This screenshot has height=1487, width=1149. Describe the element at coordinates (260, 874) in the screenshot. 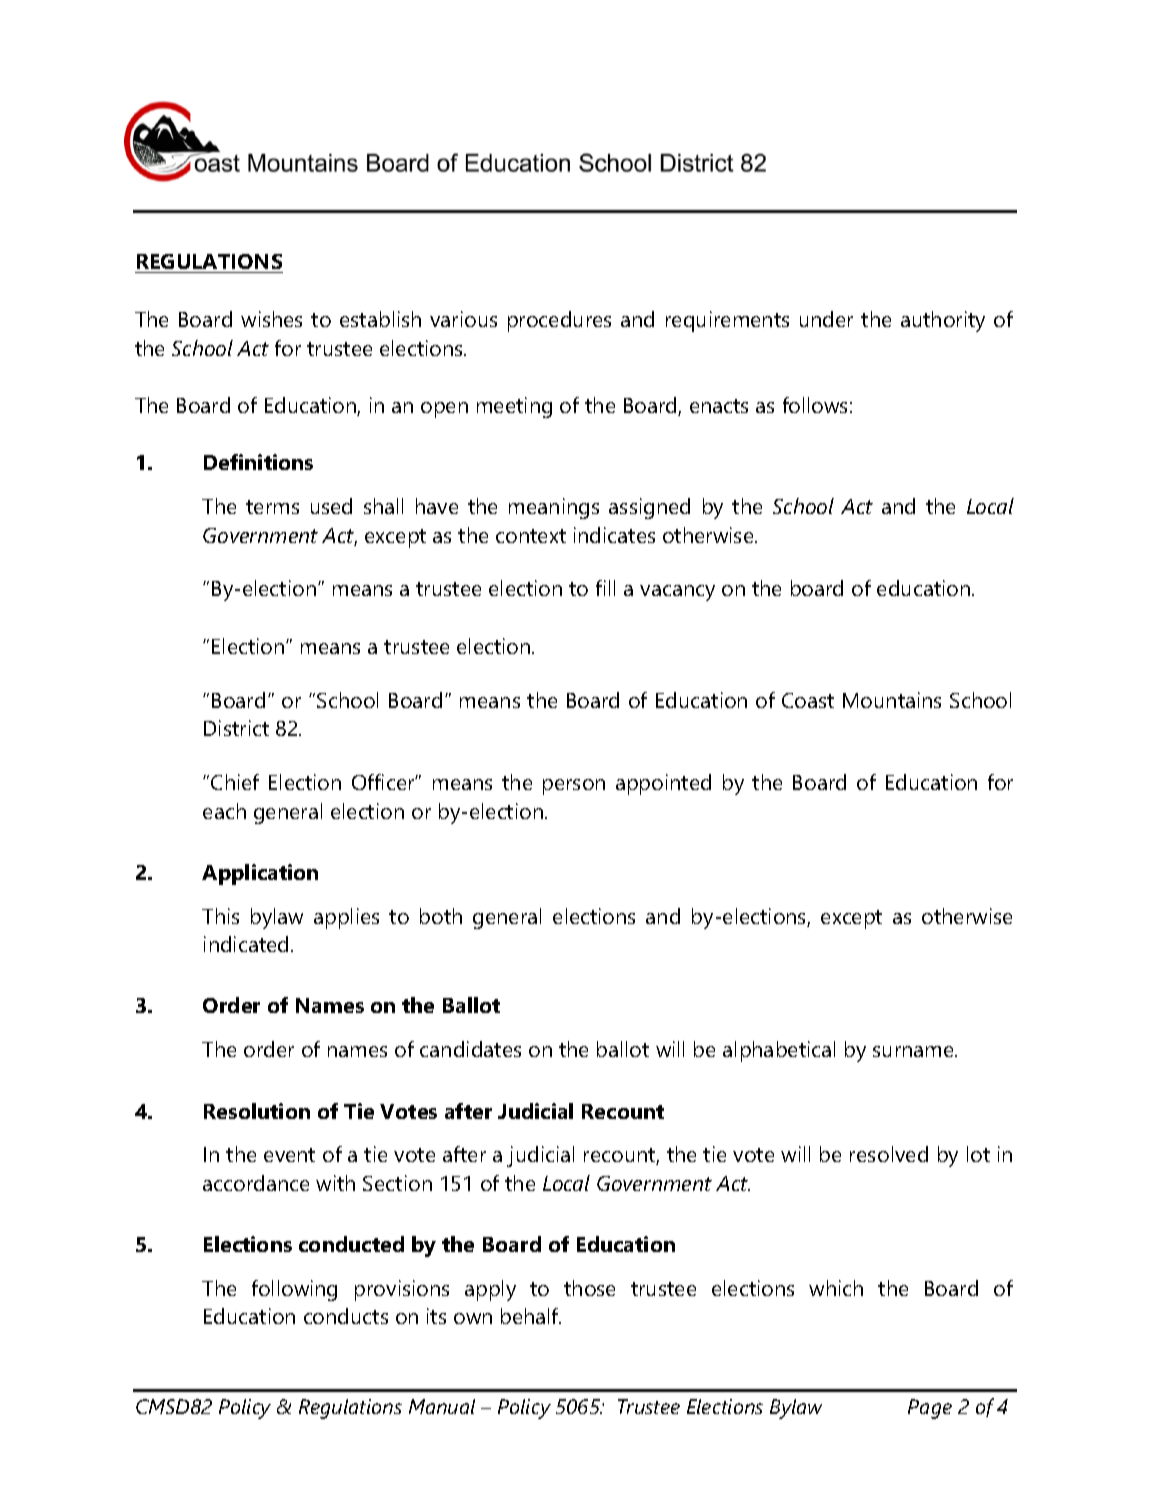

I see `Application` at that location.
